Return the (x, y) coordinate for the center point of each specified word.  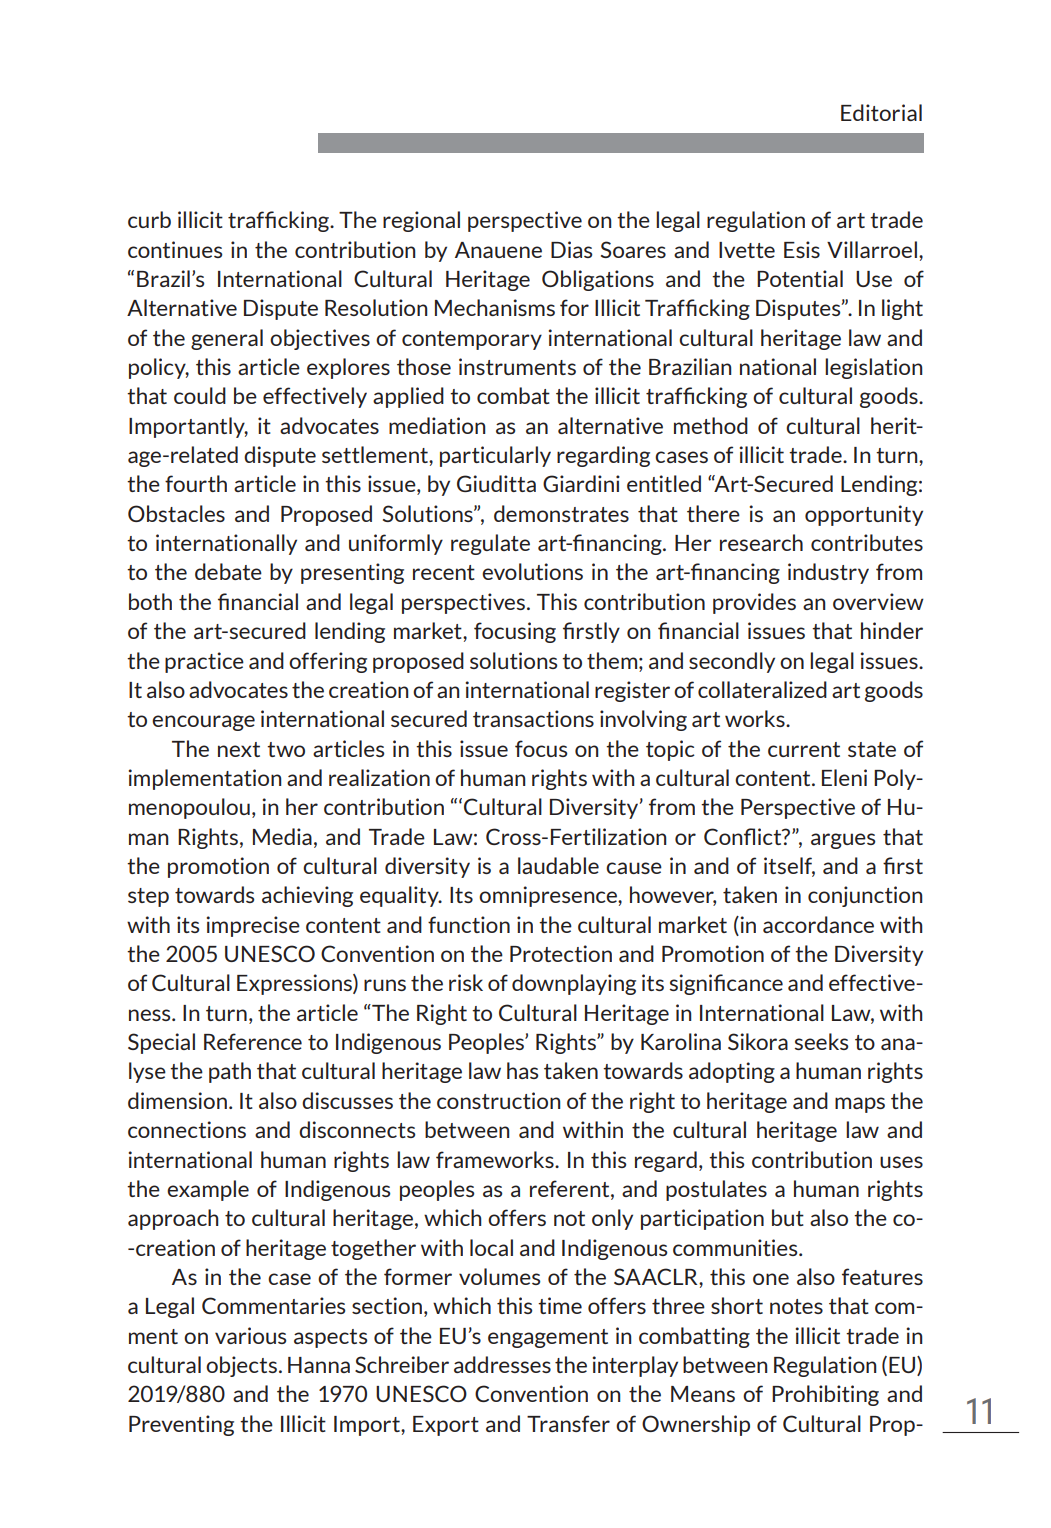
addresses (502, 1364)
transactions (533, 718)
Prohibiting (825, 1395)
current (804, 749)
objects (241, 1366)
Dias (571, 249)
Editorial (881, 112)
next (239, 749)
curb (149, 219)
